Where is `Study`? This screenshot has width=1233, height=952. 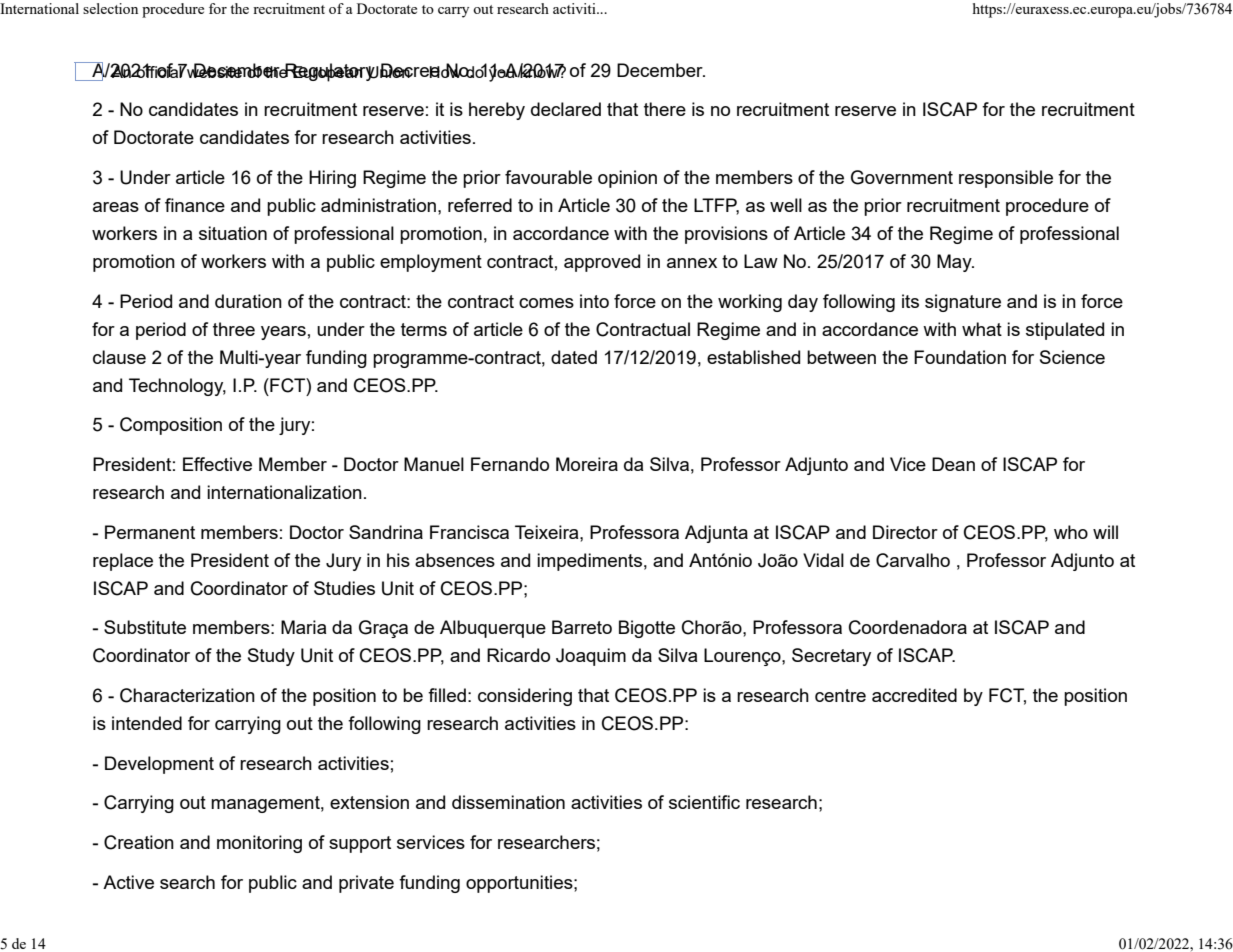 Study is located at coordinates (271, 657).
